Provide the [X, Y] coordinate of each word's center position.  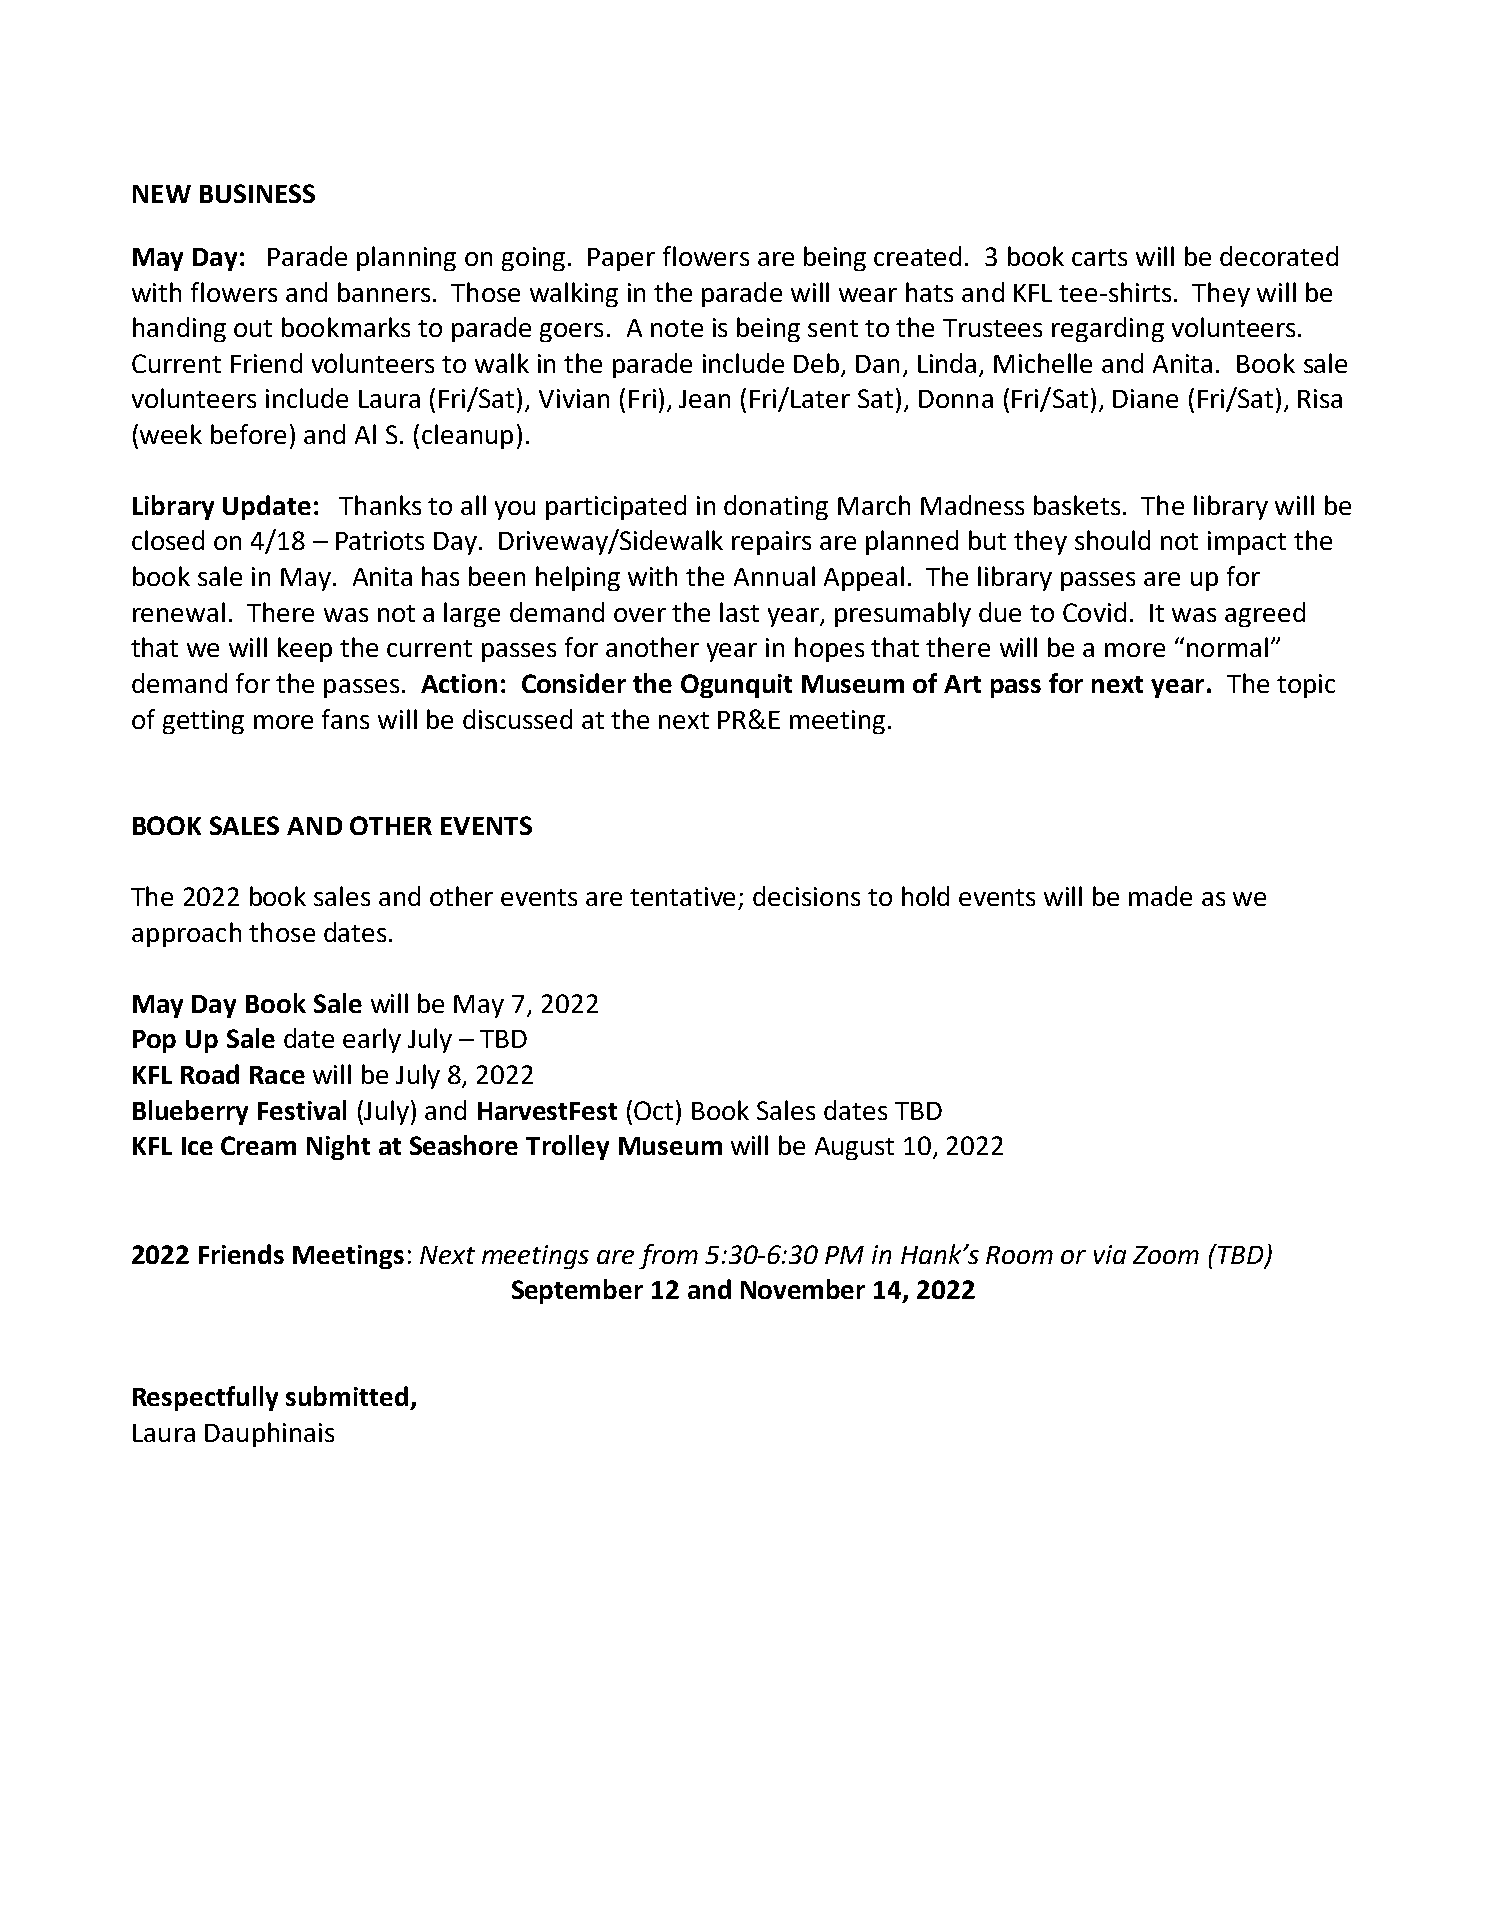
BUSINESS [257, 193]
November [803, 1289]
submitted [347, 1396]
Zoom [1166, 1255]
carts [1099, 257]
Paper [621, 259]
